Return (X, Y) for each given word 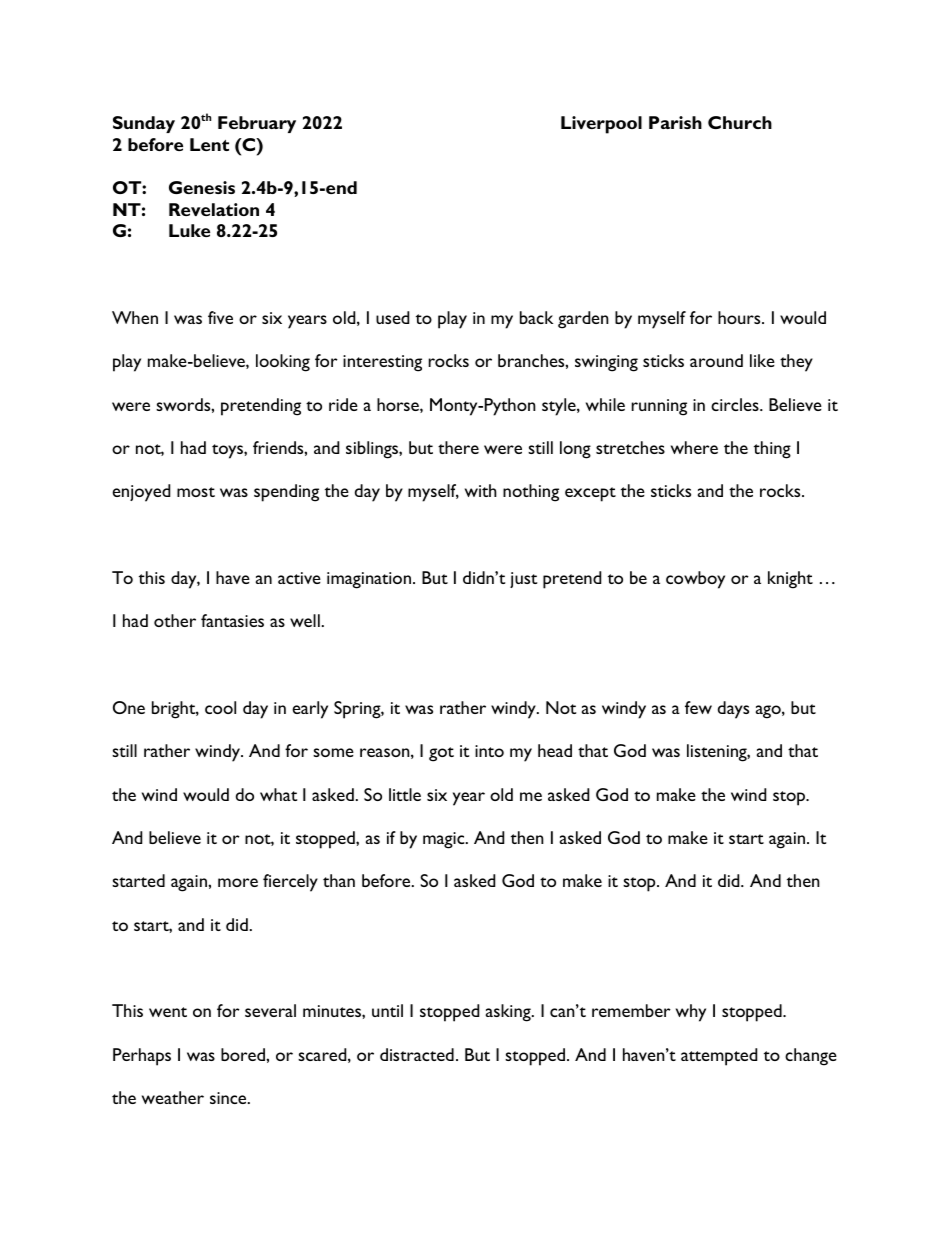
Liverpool (601, 125)
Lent (209, 144)
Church (740, 122)
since (229, 1098)
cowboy (695, 580)
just (523, 580)
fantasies (232, 620)
